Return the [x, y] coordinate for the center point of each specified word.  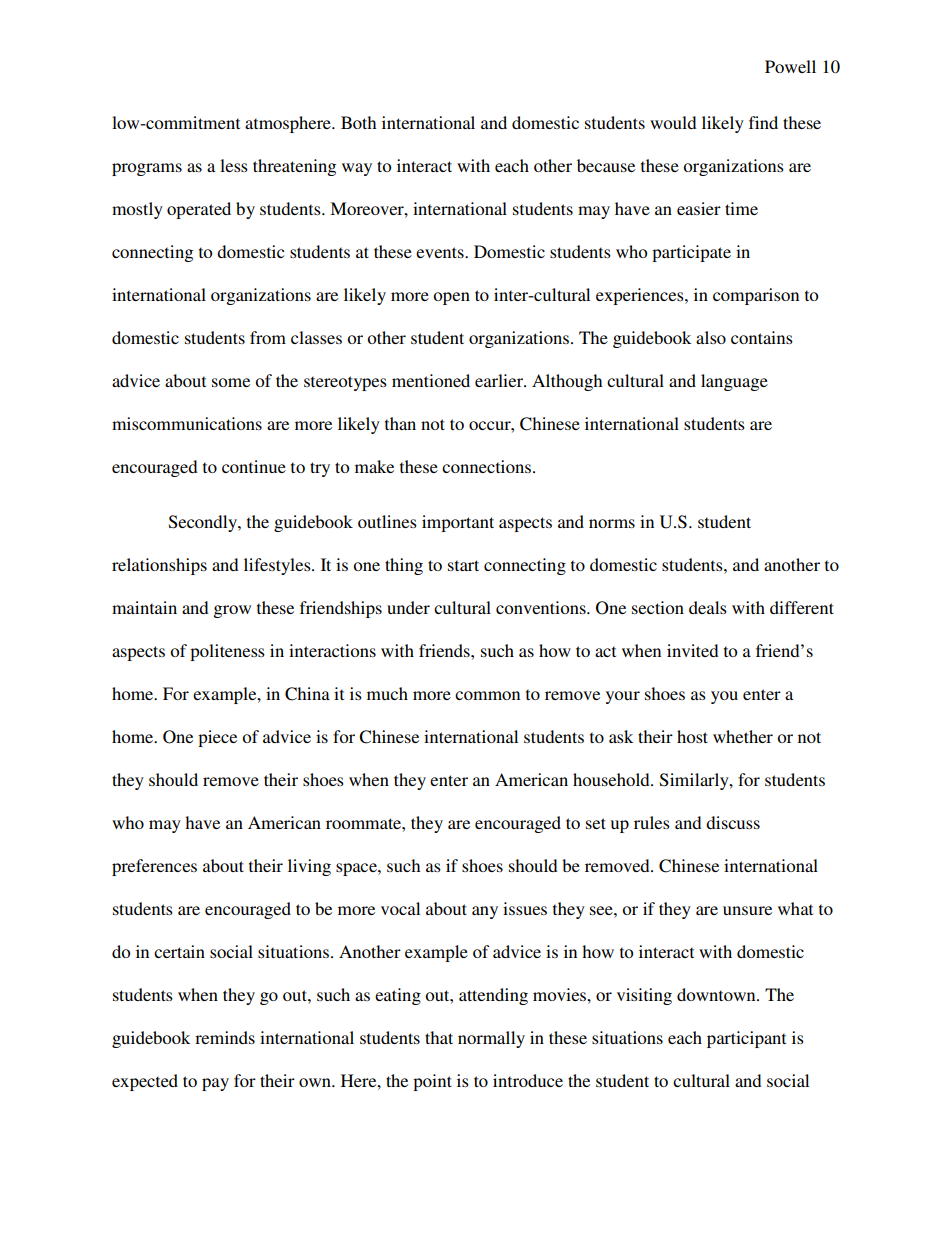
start [463, 565]
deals [708, 607]
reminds [225, 1037]
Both [358, 122]
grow [232, 611]
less [234, 165]
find [763, 122]
